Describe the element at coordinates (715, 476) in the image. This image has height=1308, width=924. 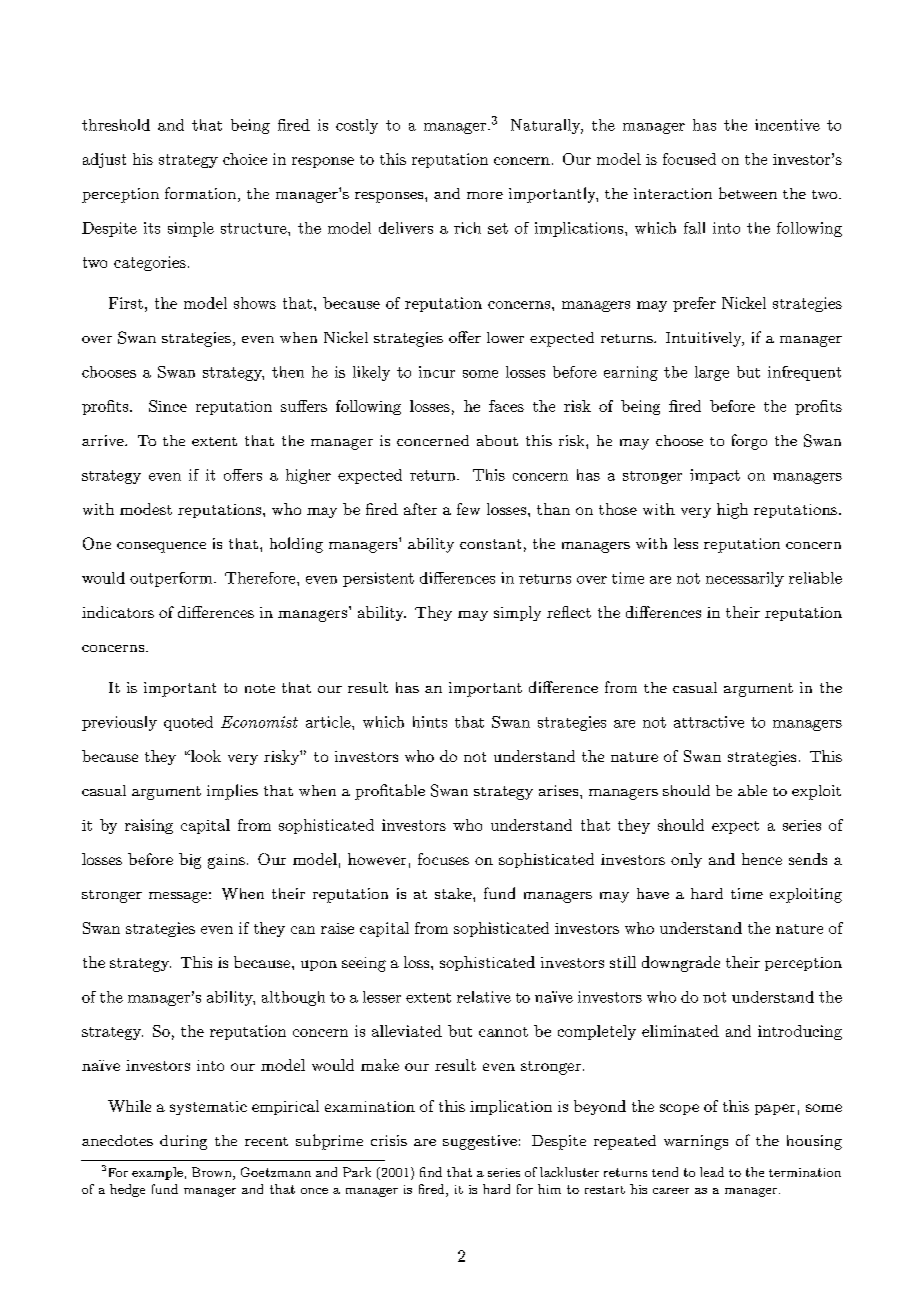
I see `impact` at that location.
